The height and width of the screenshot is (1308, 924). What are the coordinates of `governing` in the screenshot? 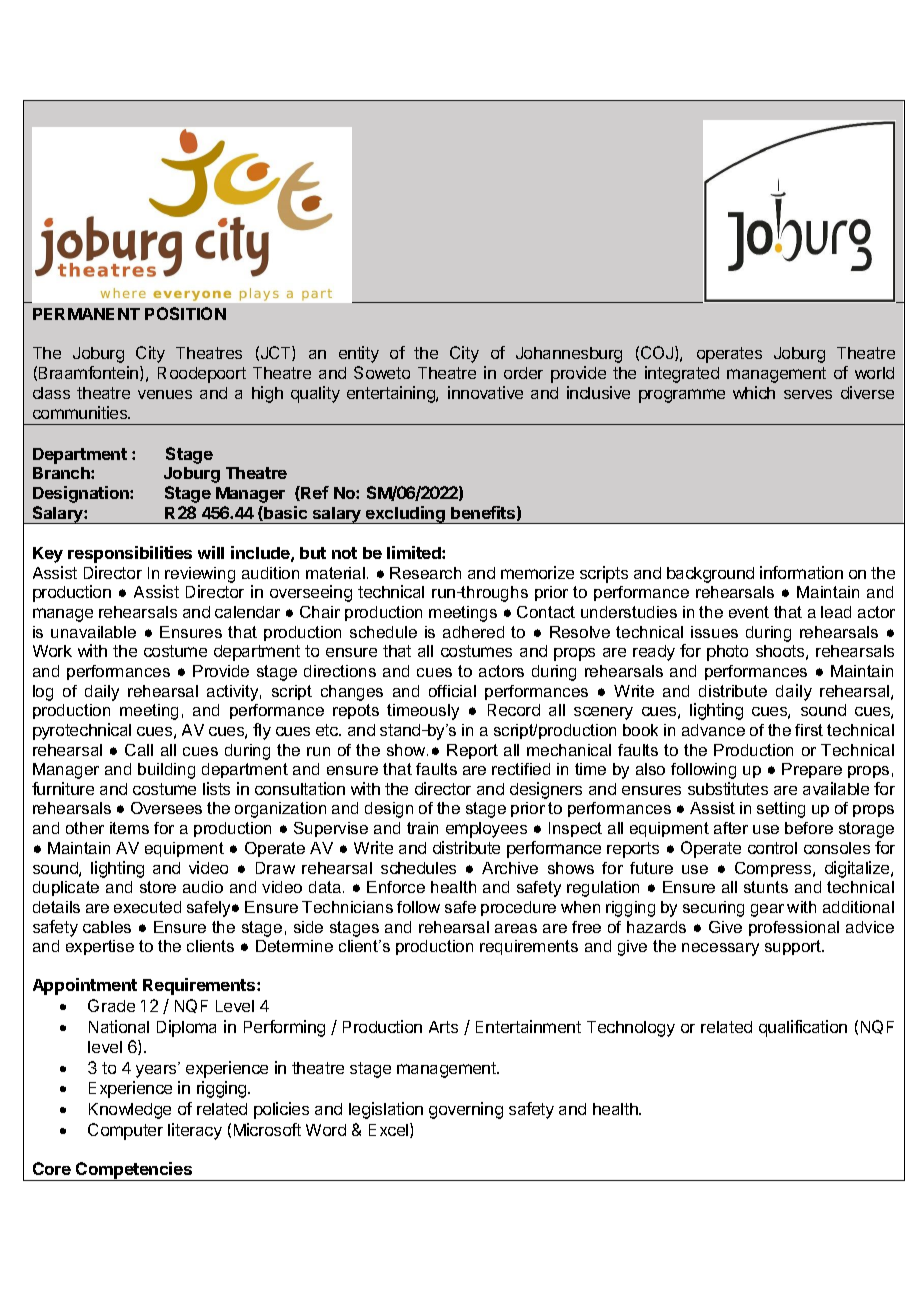 It's located at (466, 1110).
